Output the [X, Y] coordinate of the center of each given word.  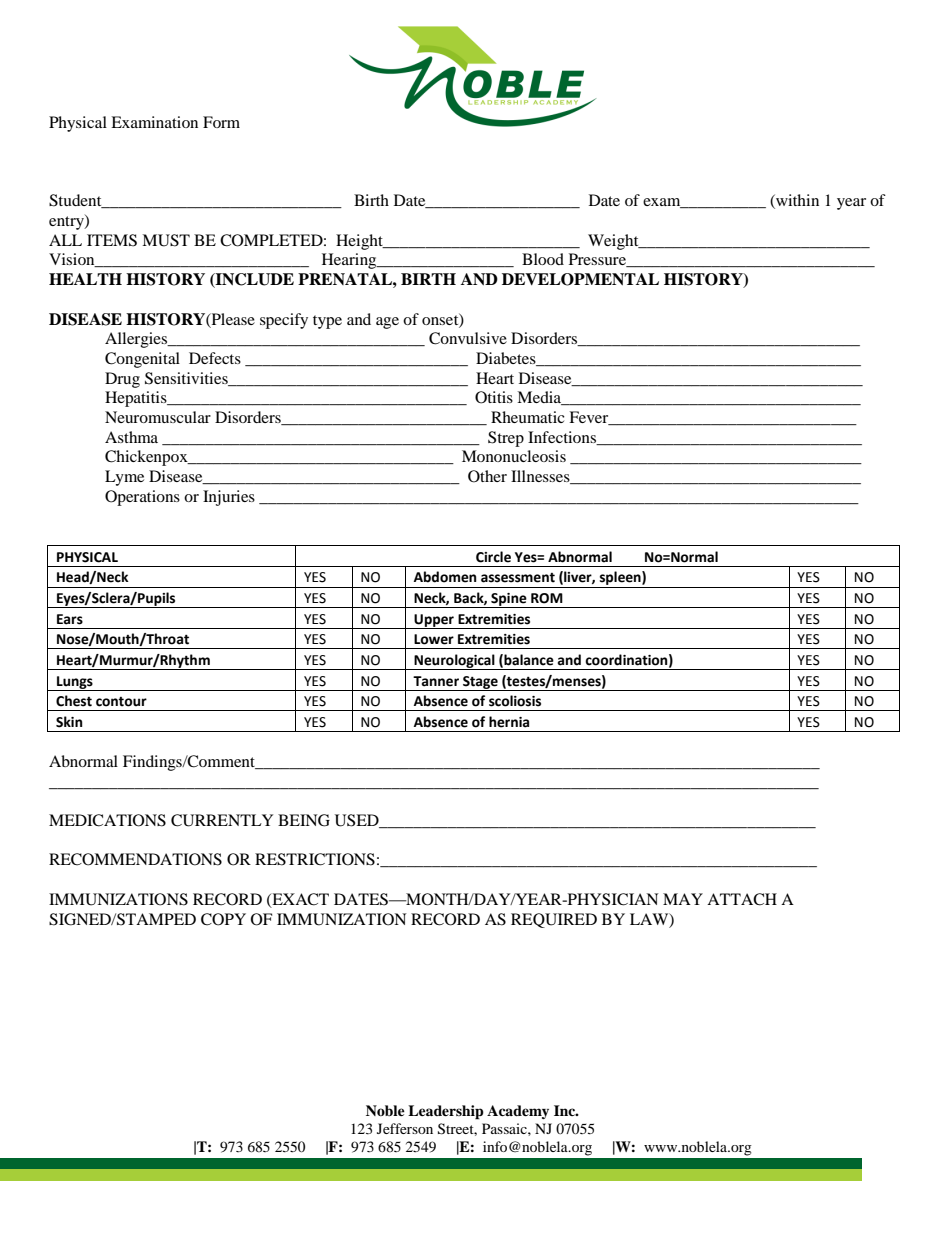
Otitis [494, 397]
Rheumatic [528, 417]
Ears [70, 619]
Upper [434, 621]
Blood [543, 259]
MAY [683, 899]
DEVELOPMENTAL [580, 279]
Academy [518, 1112]
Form [221, 122]
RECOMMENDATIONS [135, 859]
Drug [122, 380]
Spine [509, 600]
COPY [223, 919]
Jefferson [405, 1128]
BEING [304, 820]
